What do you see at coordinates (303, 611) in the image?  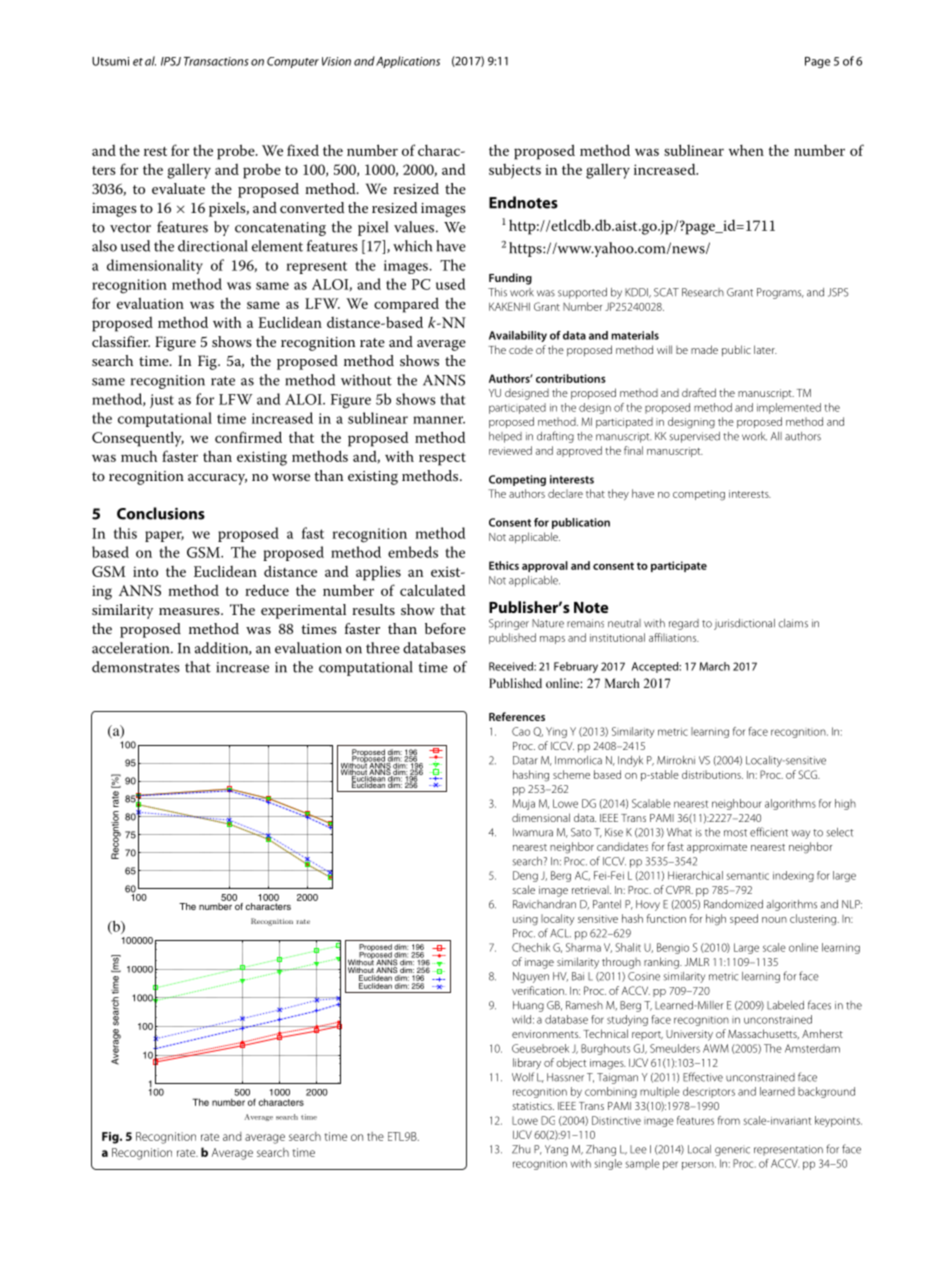 I see `experimental` at bounding box center [303, 611].
